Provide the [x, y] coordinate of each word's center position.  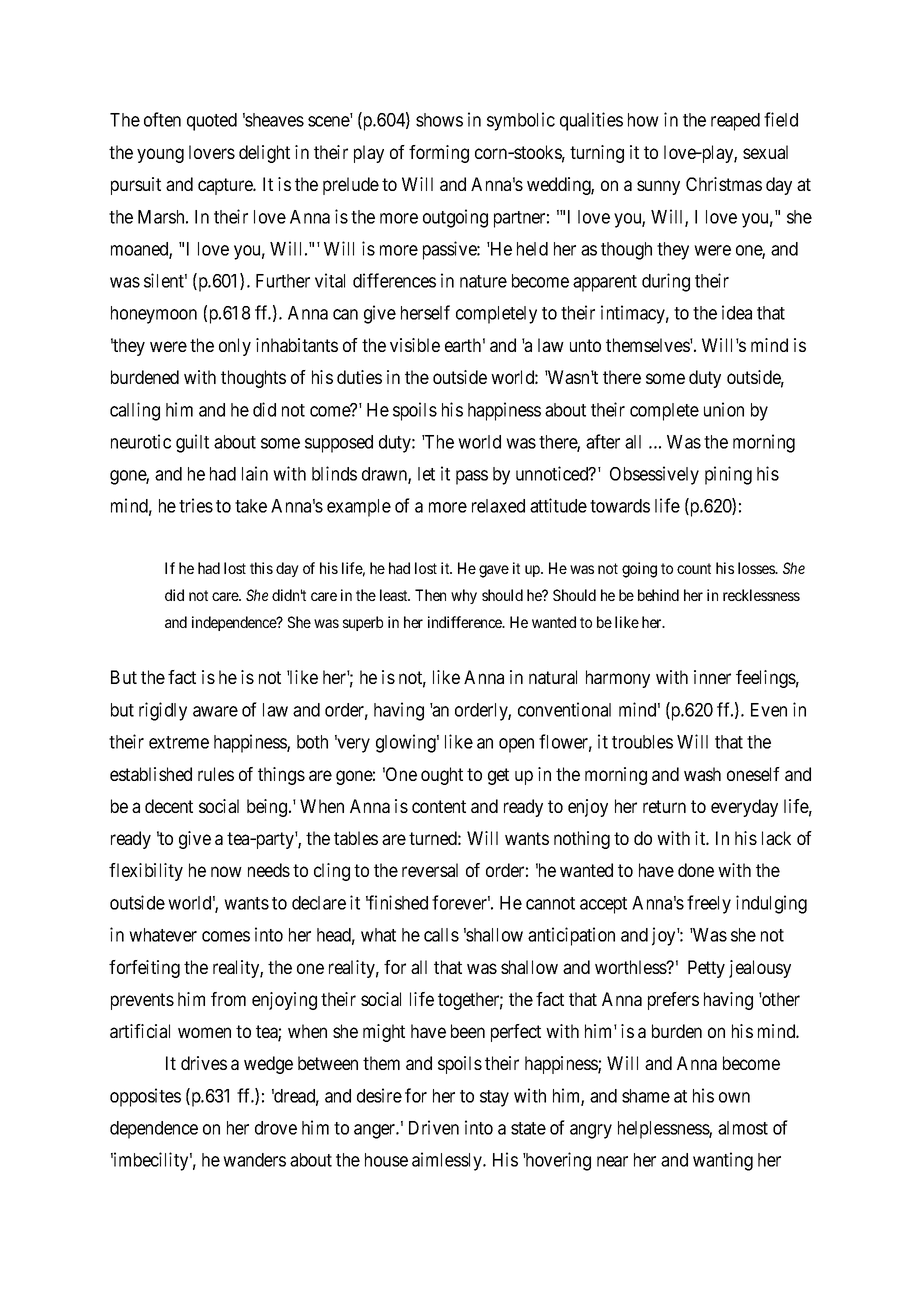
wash [702, 774]
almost [743, 1128]
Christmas [724, 184]
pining [728, 475]
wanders [254, 1160]
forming [439, 154]
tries [196, 505]
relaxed [498, 506]
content [439, 806]
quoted [212, 122]
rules [216, 774]
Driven [434, 1127]
